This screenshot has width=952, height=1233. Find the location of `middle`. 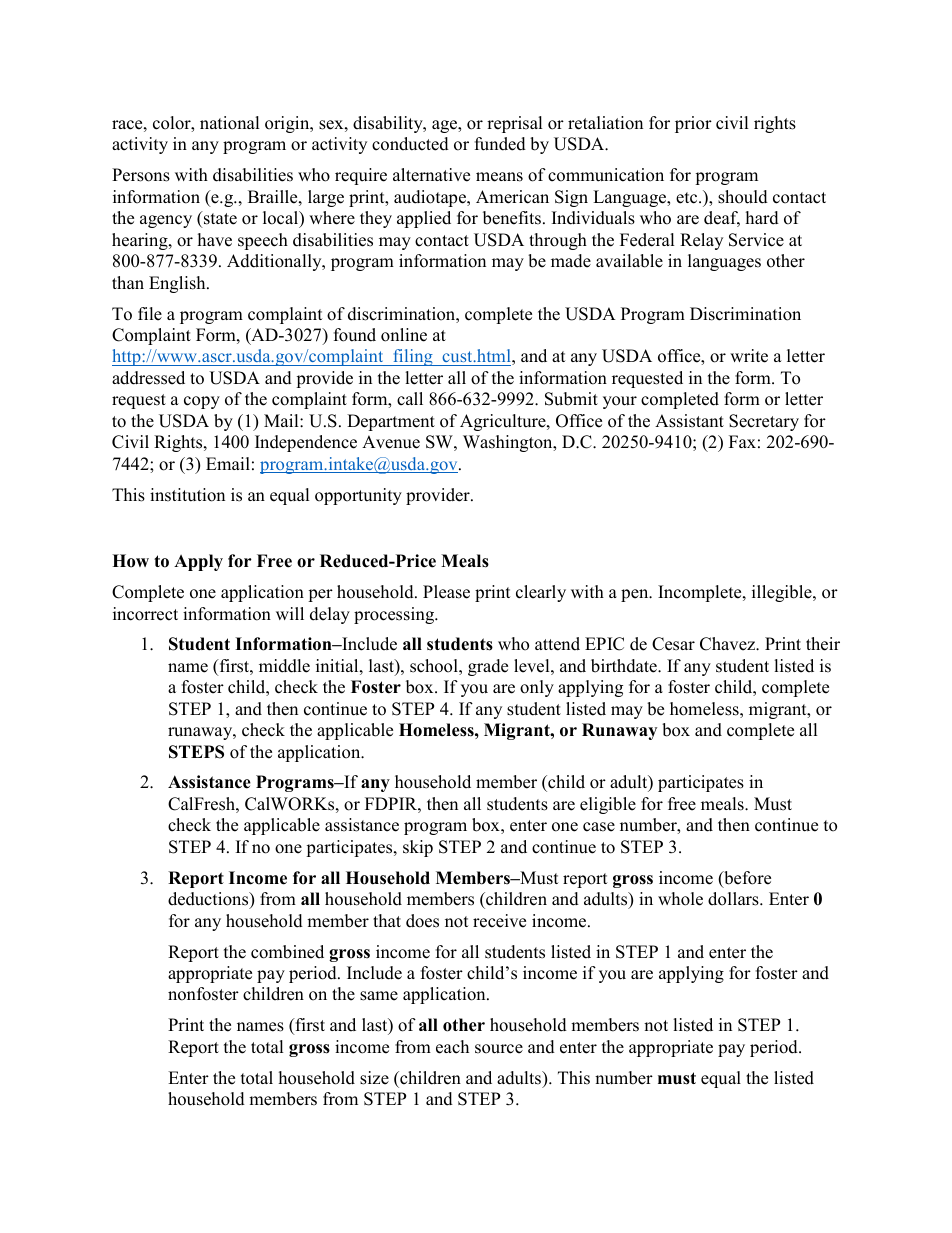

middle is located at coordinates (284, 666).
